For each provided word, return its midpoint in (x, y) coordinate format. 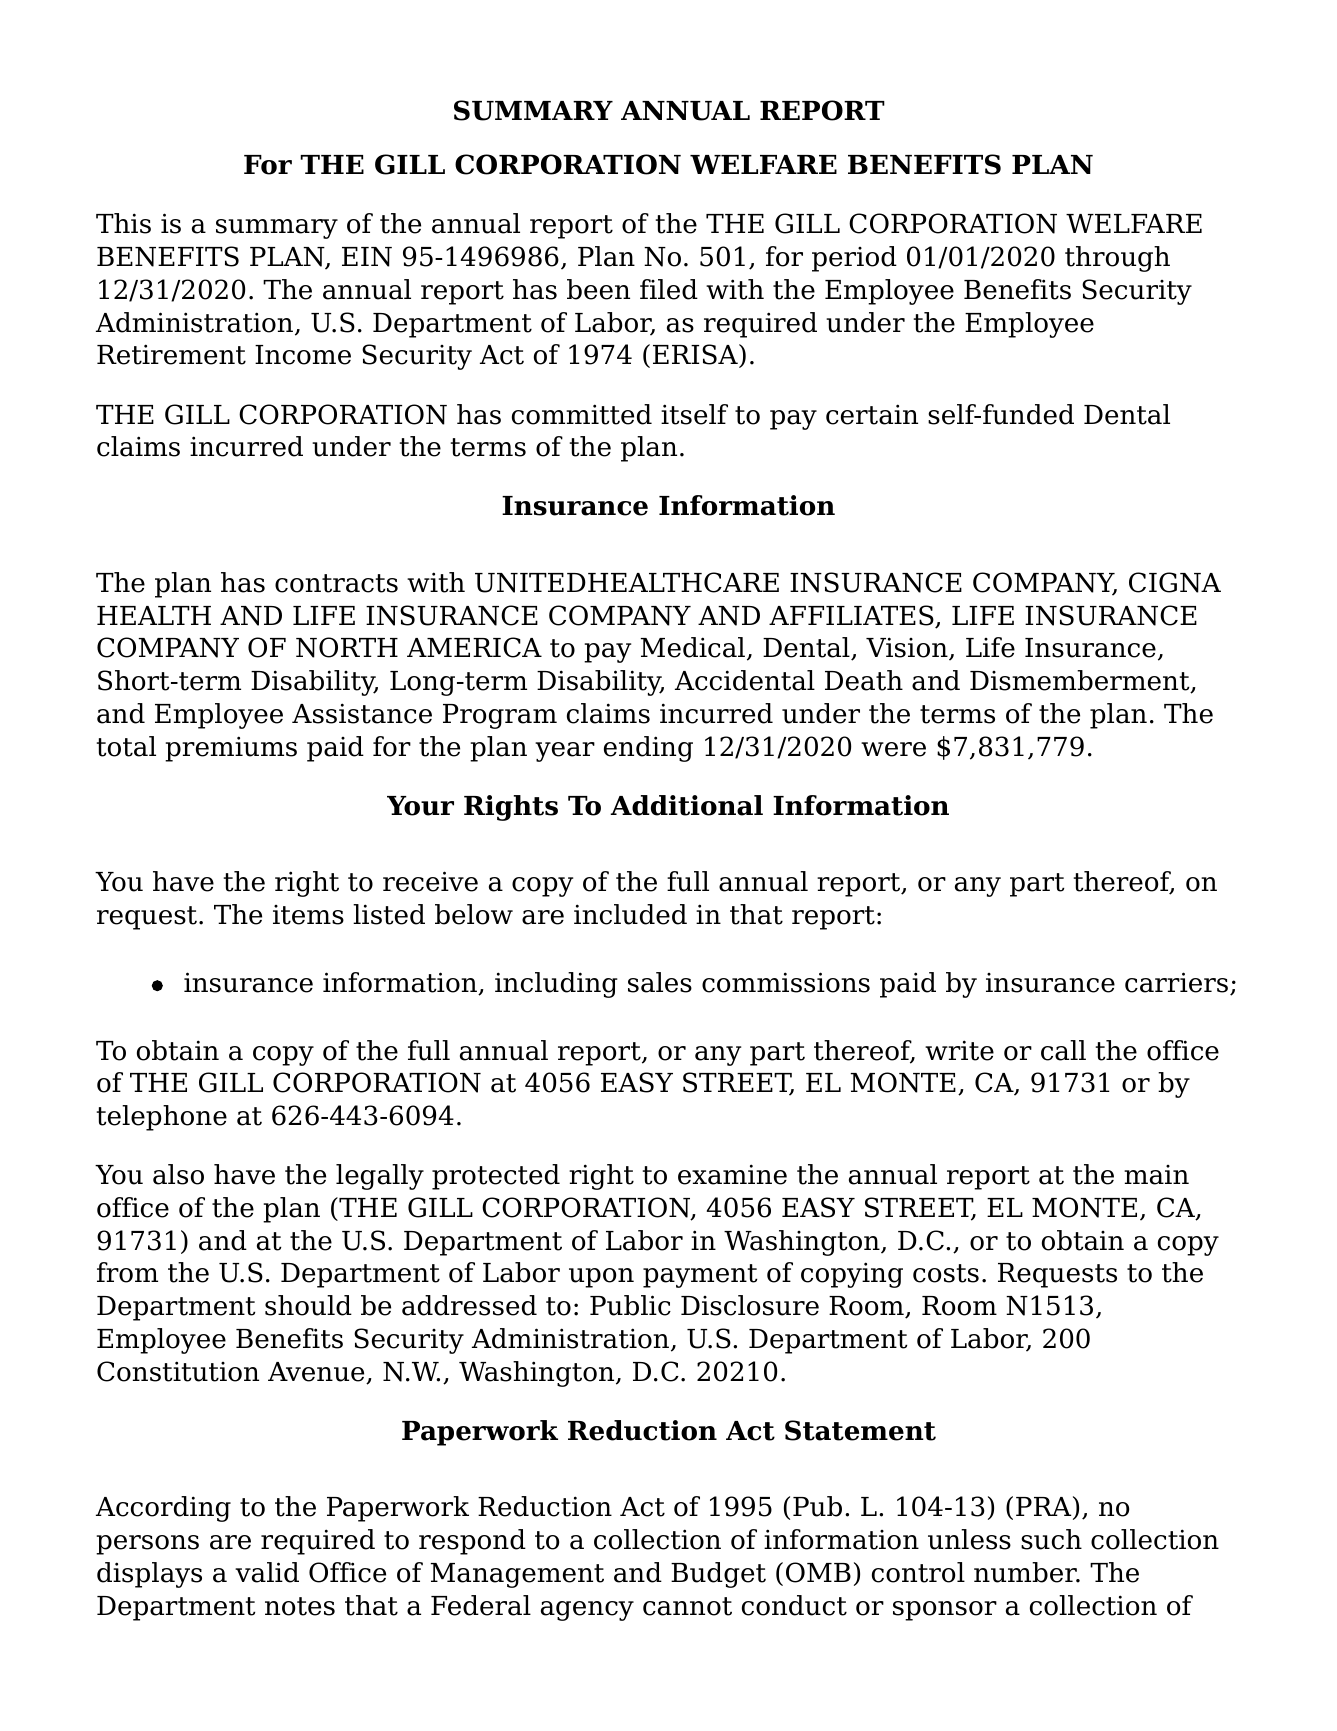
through (1117, 259)
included (630, 914)
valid (267, 1572)
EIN (367, 257)
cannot (687, 1606)
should (308, 1305)
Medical (693, 647)
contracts (336, 583)
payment (700, 1276)
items (308, 915)
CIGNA (1175, 582)
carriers (1176, 982)
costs (946, 1273)
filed (669, 289)
